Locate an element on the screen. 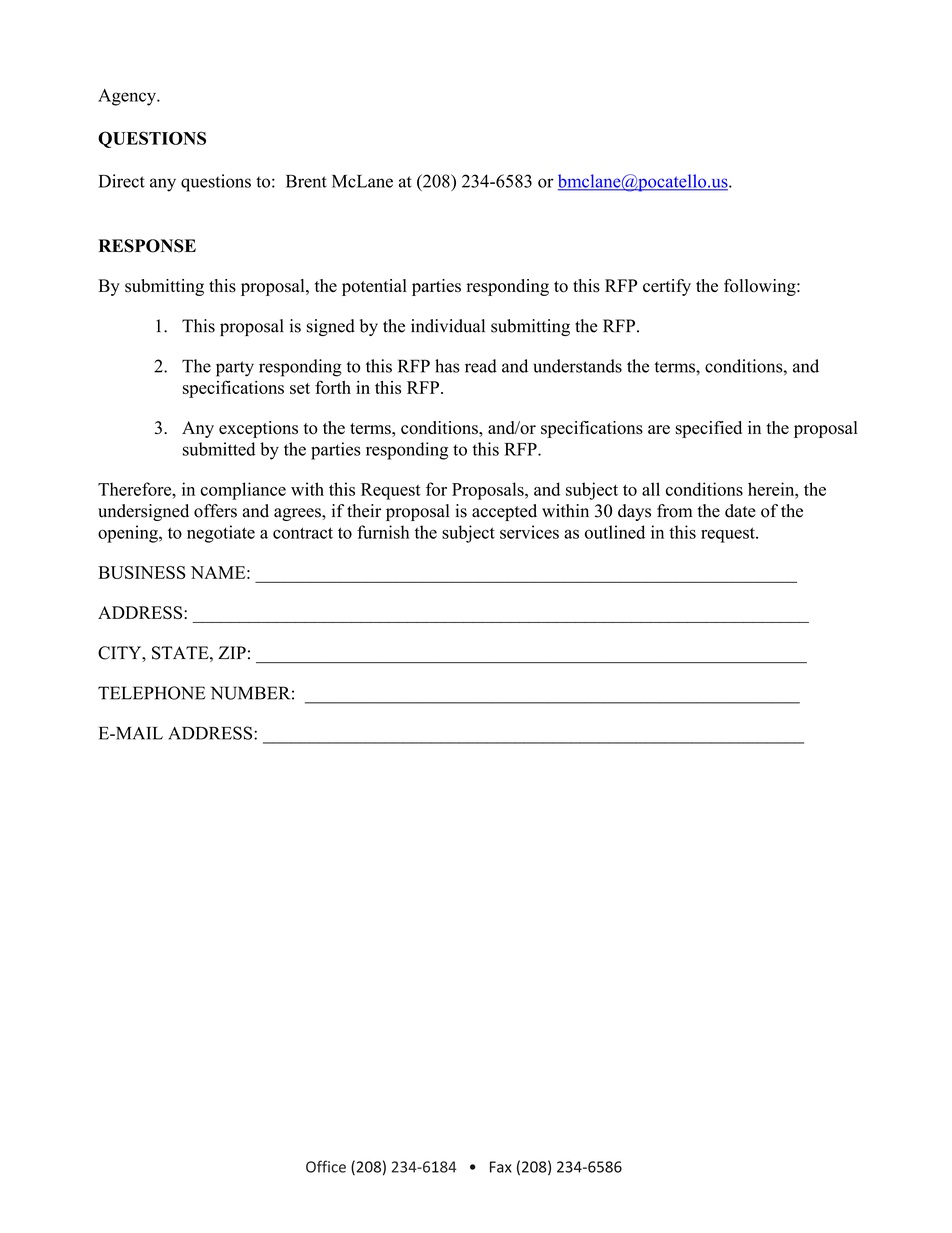  Office is located at coordinates (326, 1166).
